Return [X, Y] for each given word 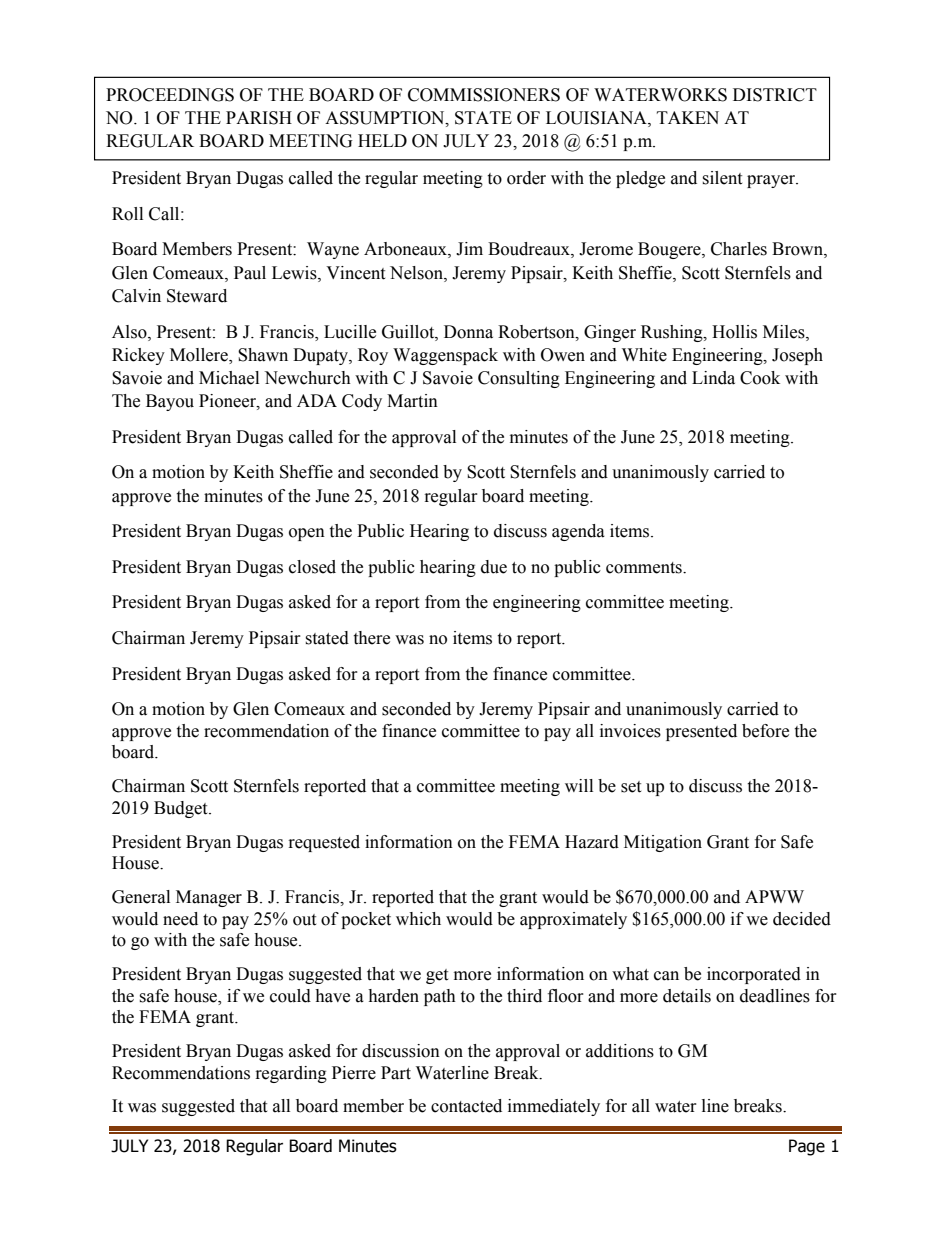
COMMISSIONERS [484, 95]
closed [312, 567]
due [494, 567]
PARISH [259, 118]
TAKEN [688, 117]
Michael [229, 378]
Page [807, 1147]
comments [645, 568]
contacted [466, 1106]
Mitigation [663, 843]
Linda [713, 378]
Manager [209, 898]
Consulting [519, 379]
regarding [291, 1074]
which [418, 919]
